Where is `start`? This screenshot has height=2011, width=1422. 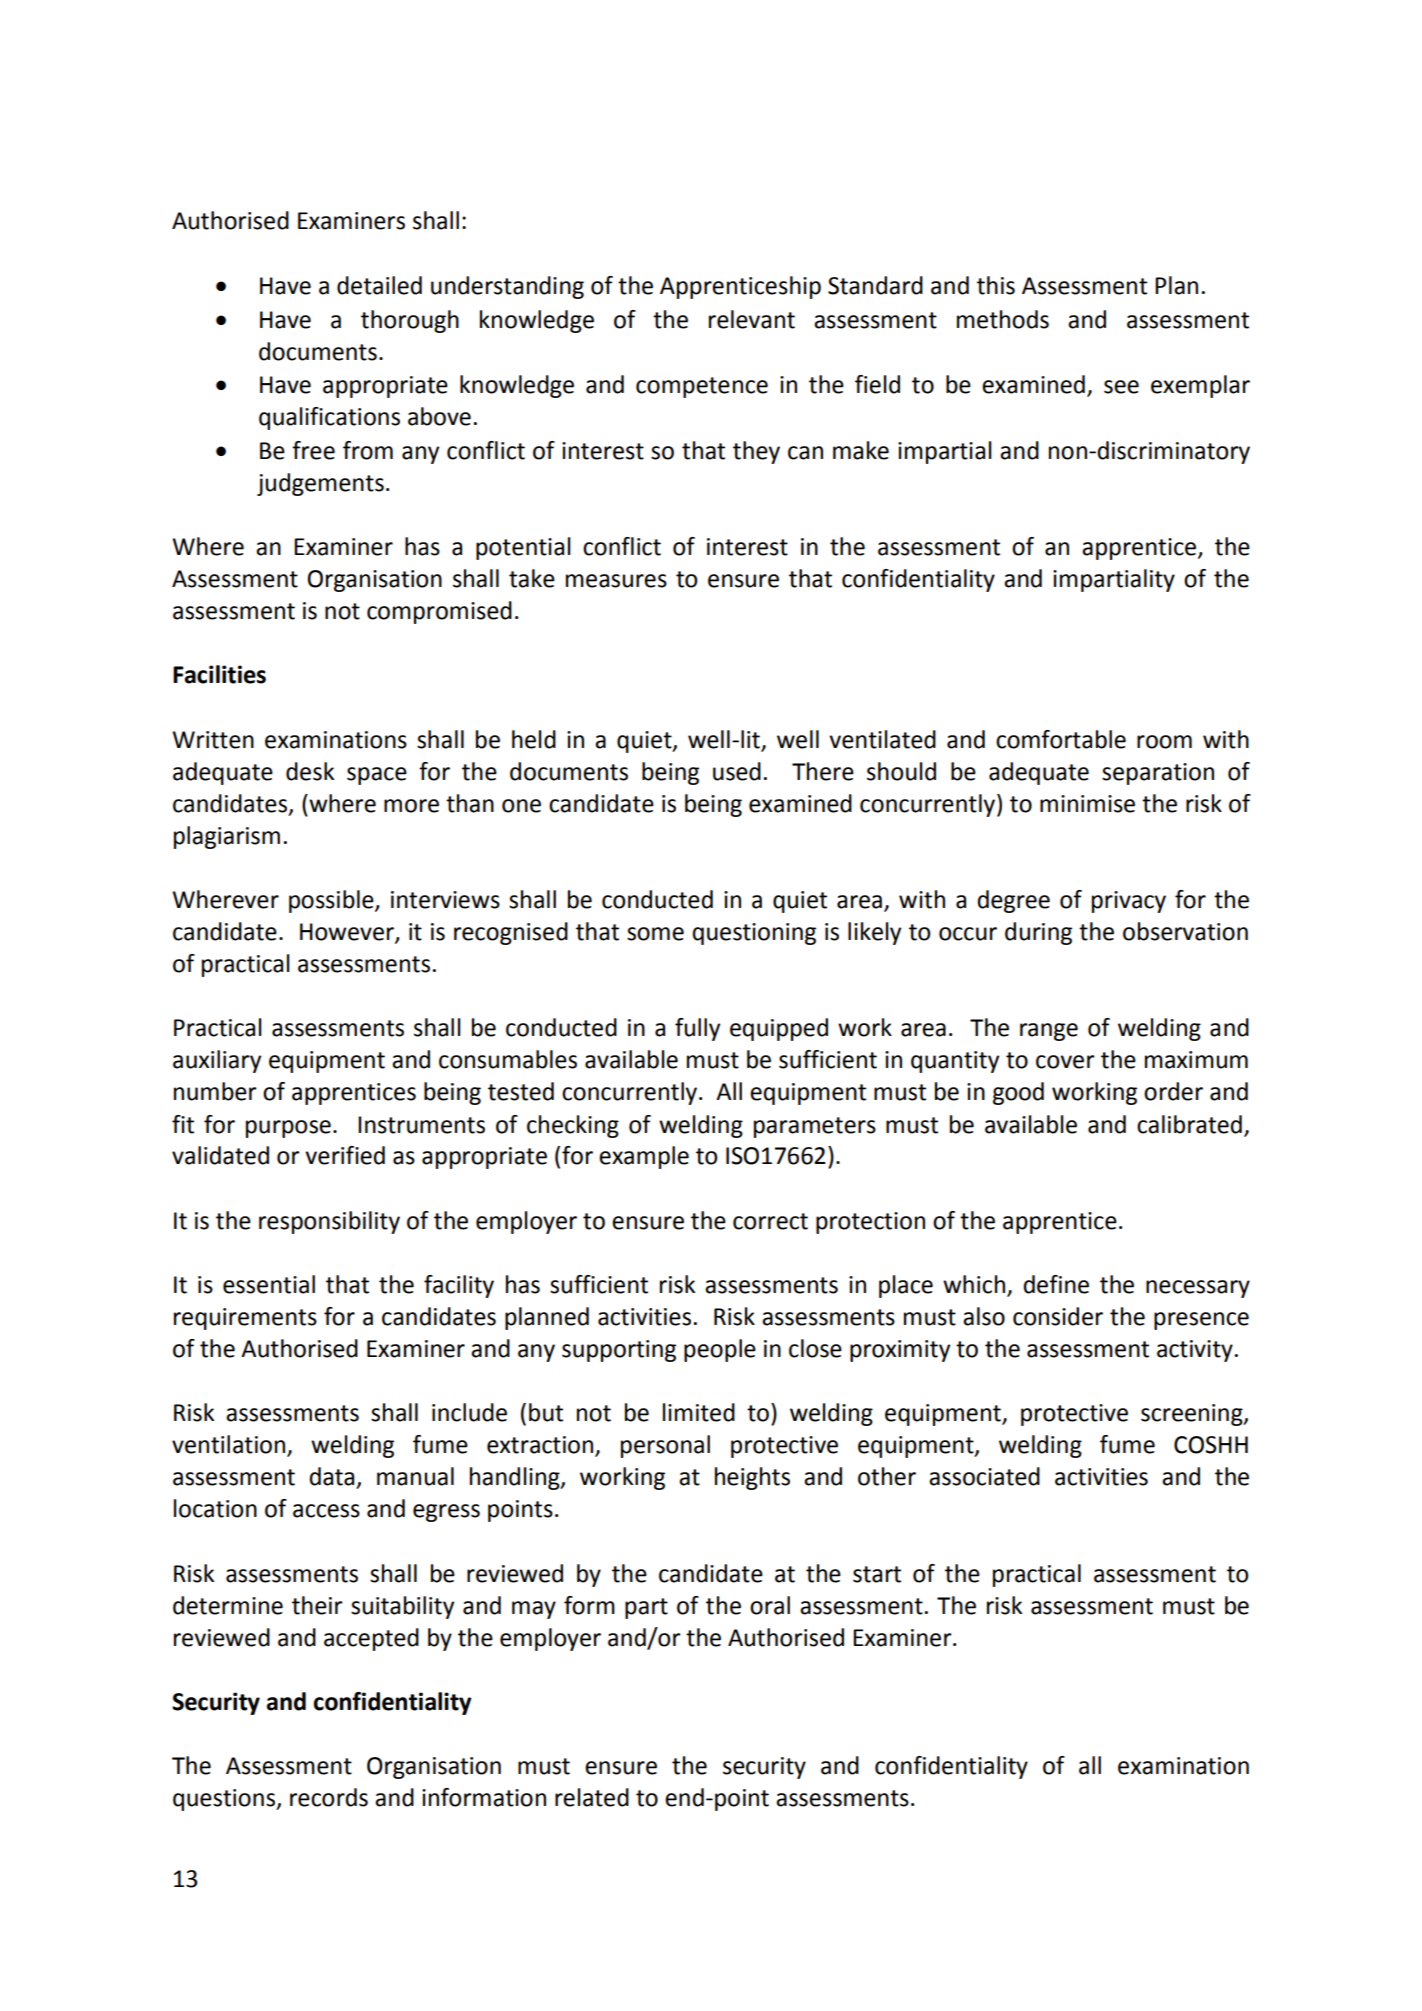
start is located at coordinates (877, 1574).
